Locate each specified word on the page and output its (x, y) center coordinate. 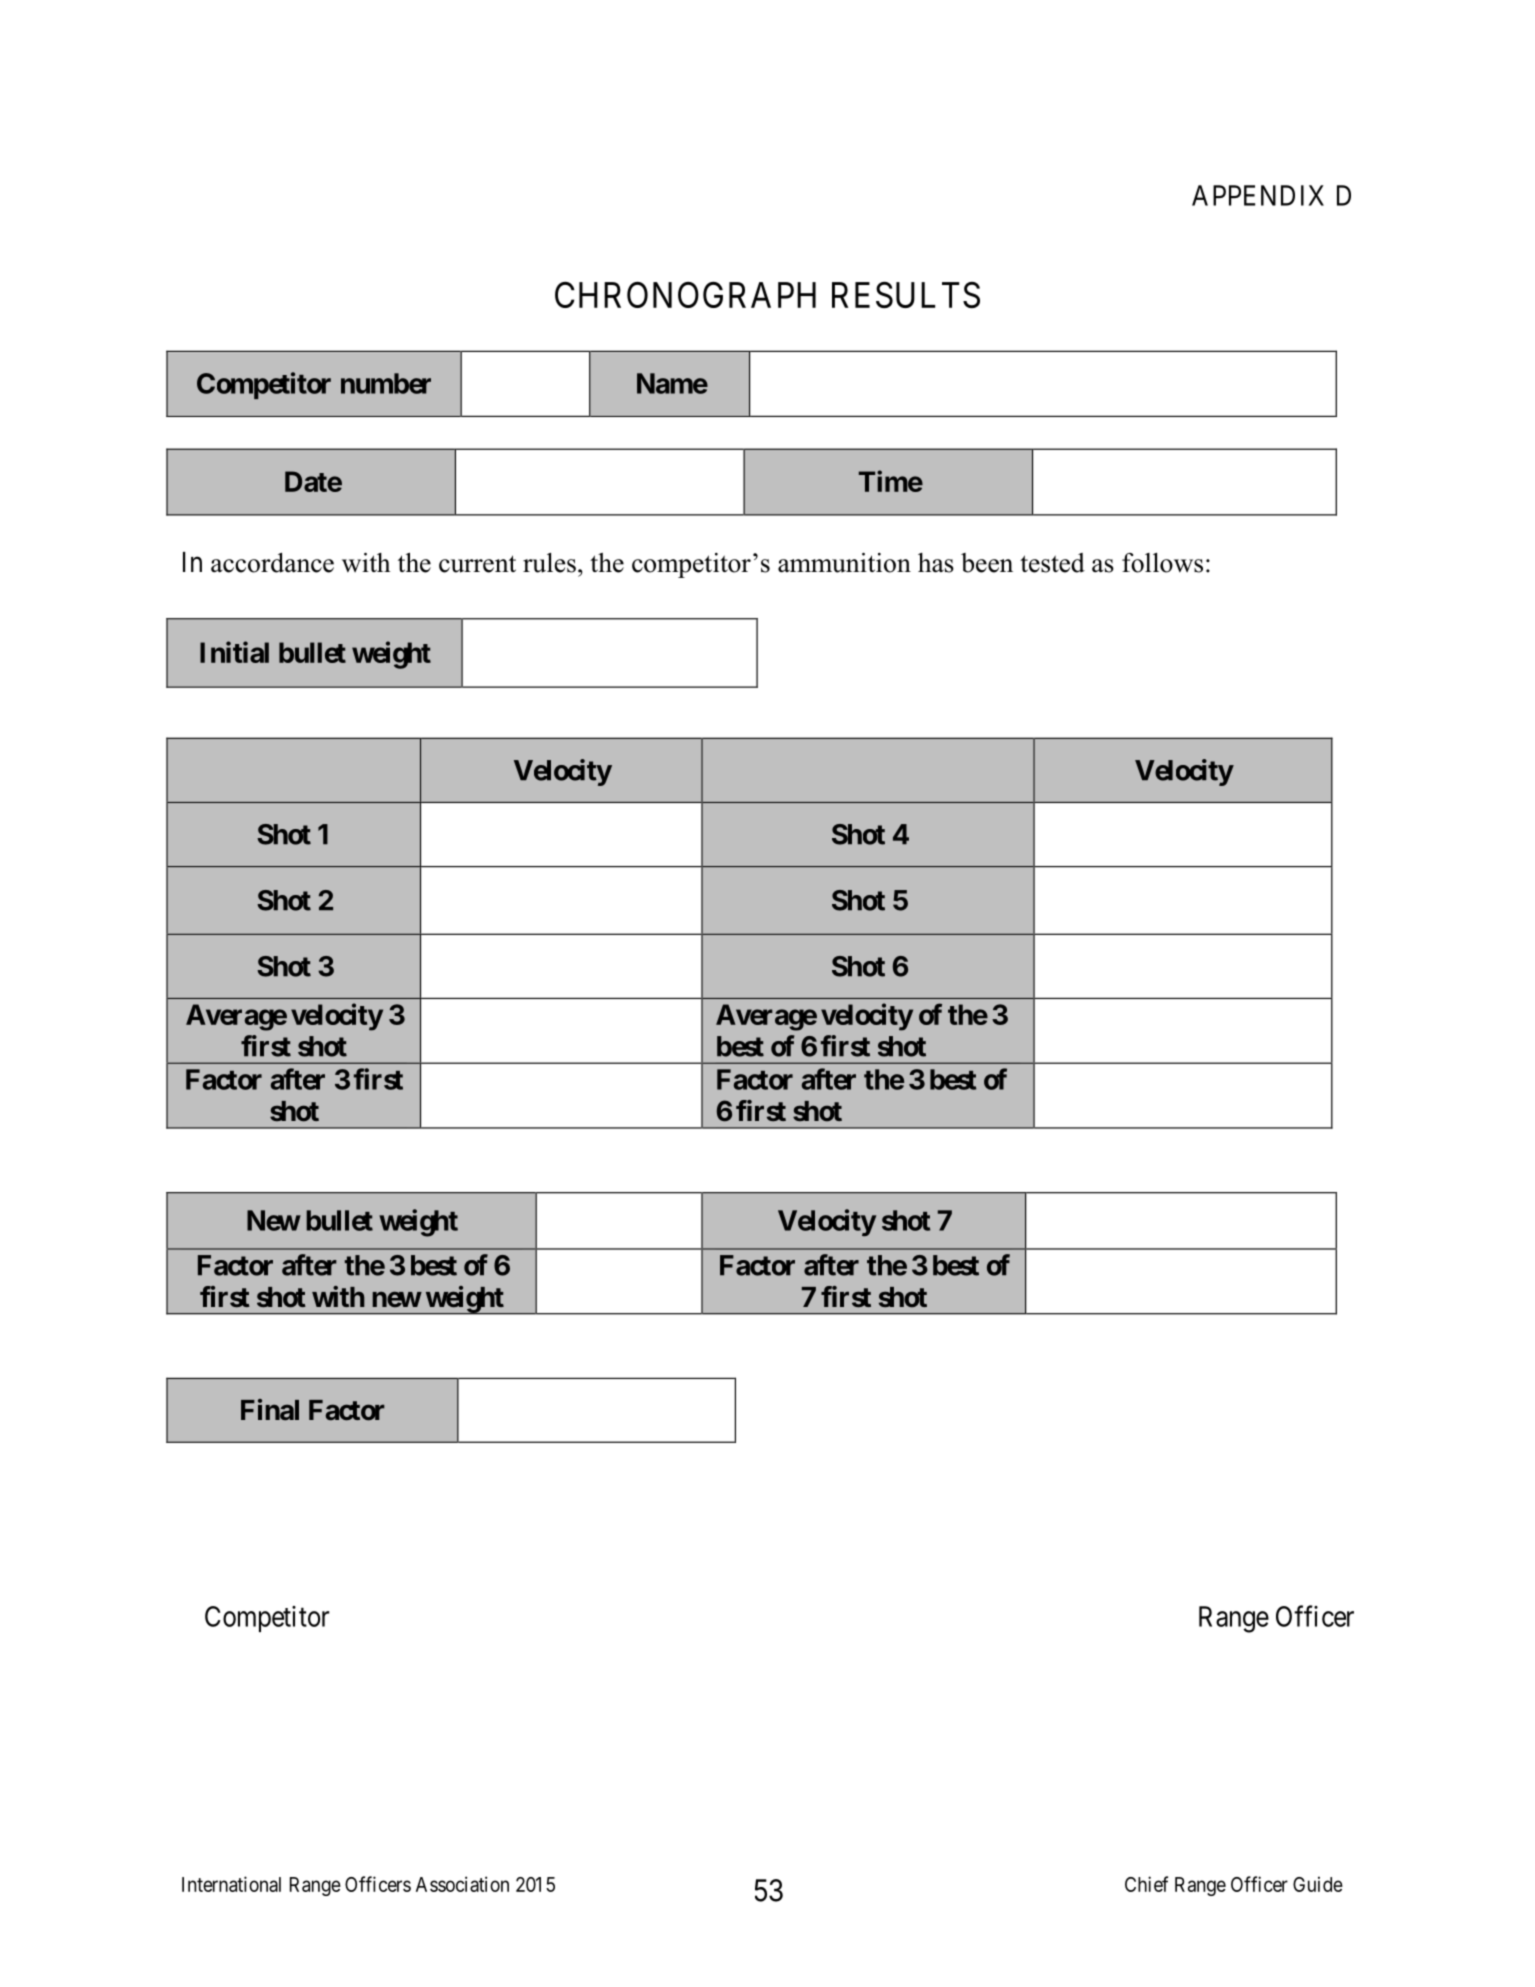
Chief (1146, 1884)
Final (270, 1410)
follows (1162, 563)
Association (462, 1884)
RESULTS (906, 294)
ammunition (844, 563)
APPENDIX (1258, 195)
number (386, 383)
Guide (1318, 1884)
